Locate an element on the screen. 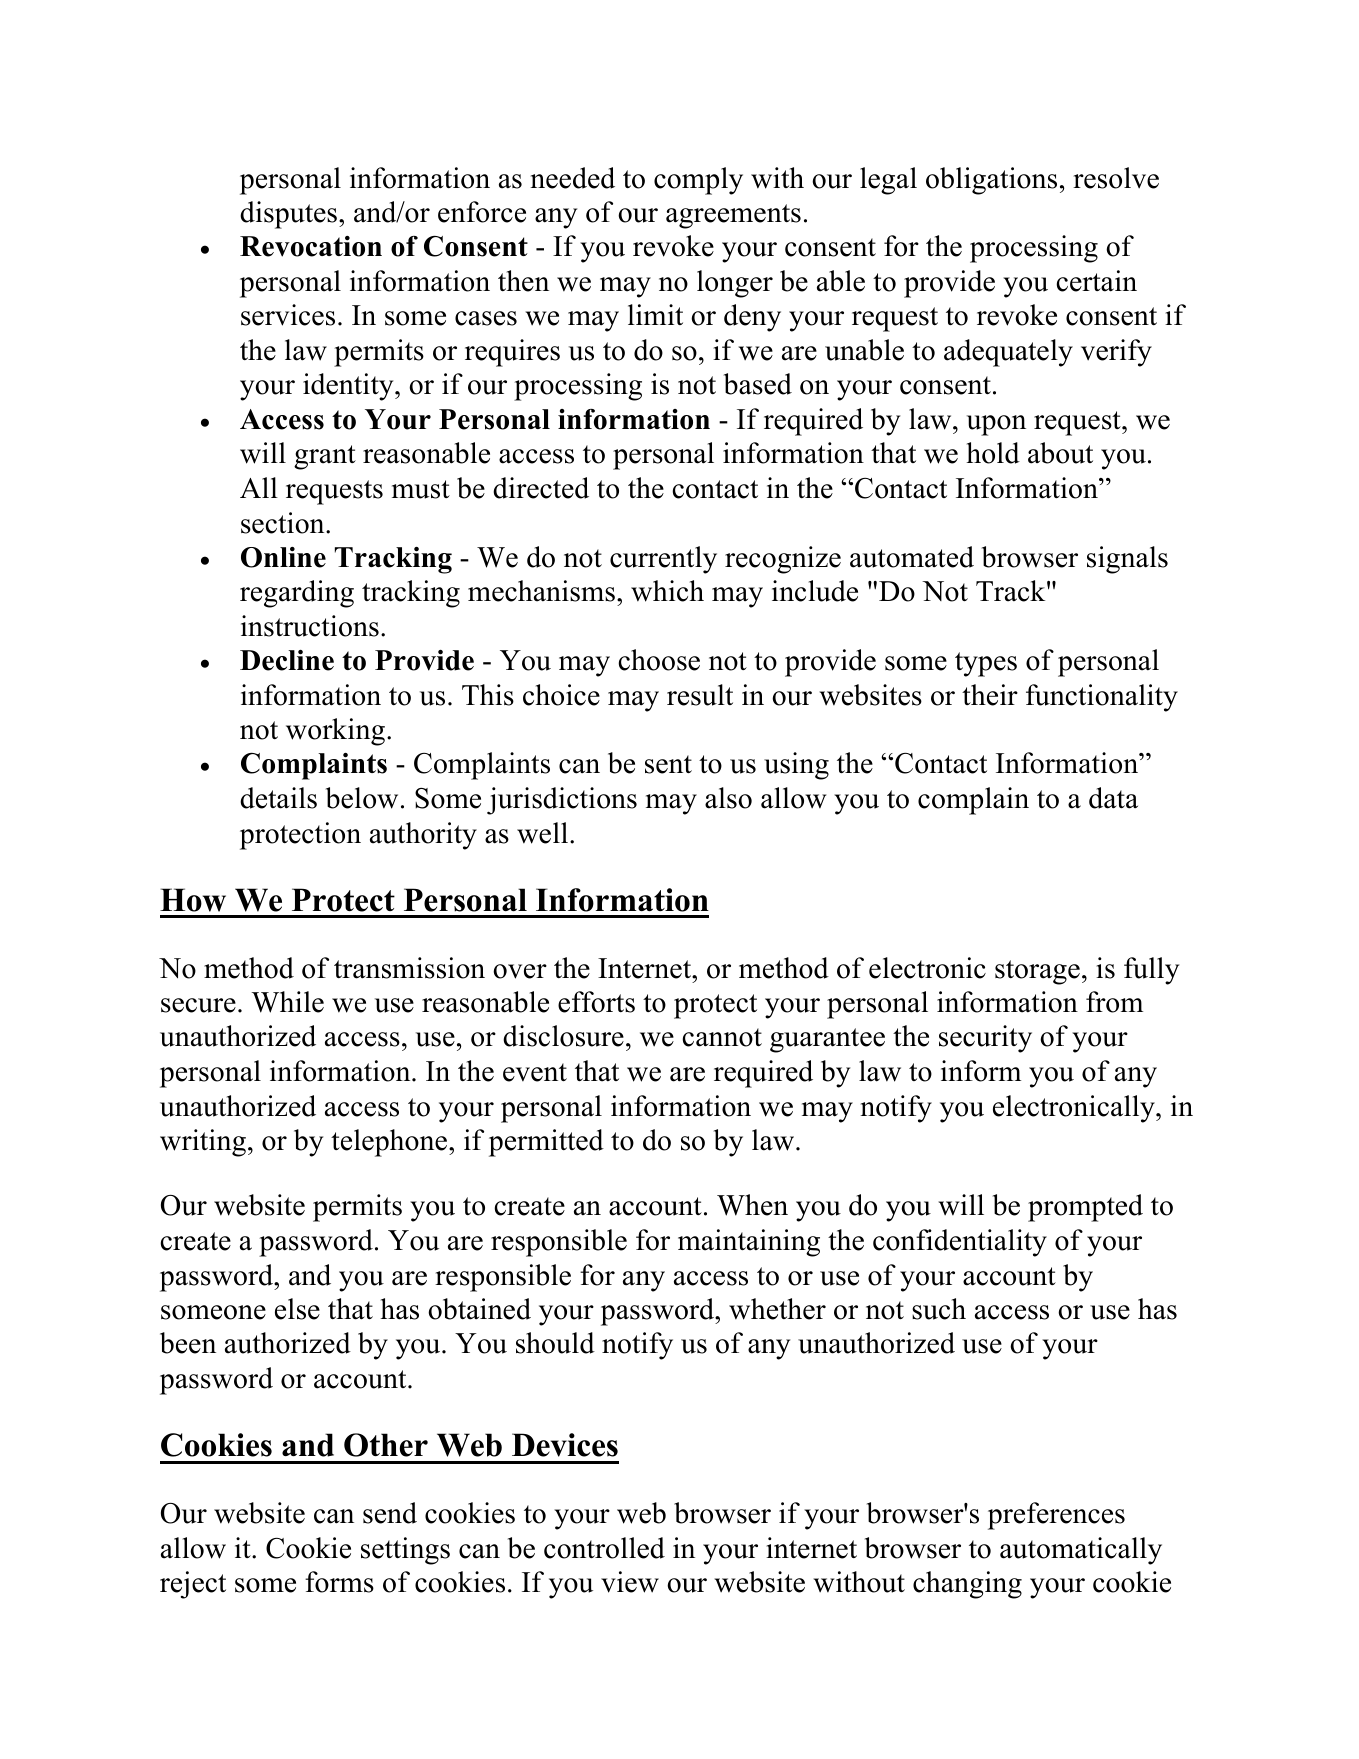  preferences is located at coordinates (1056, 1516).
